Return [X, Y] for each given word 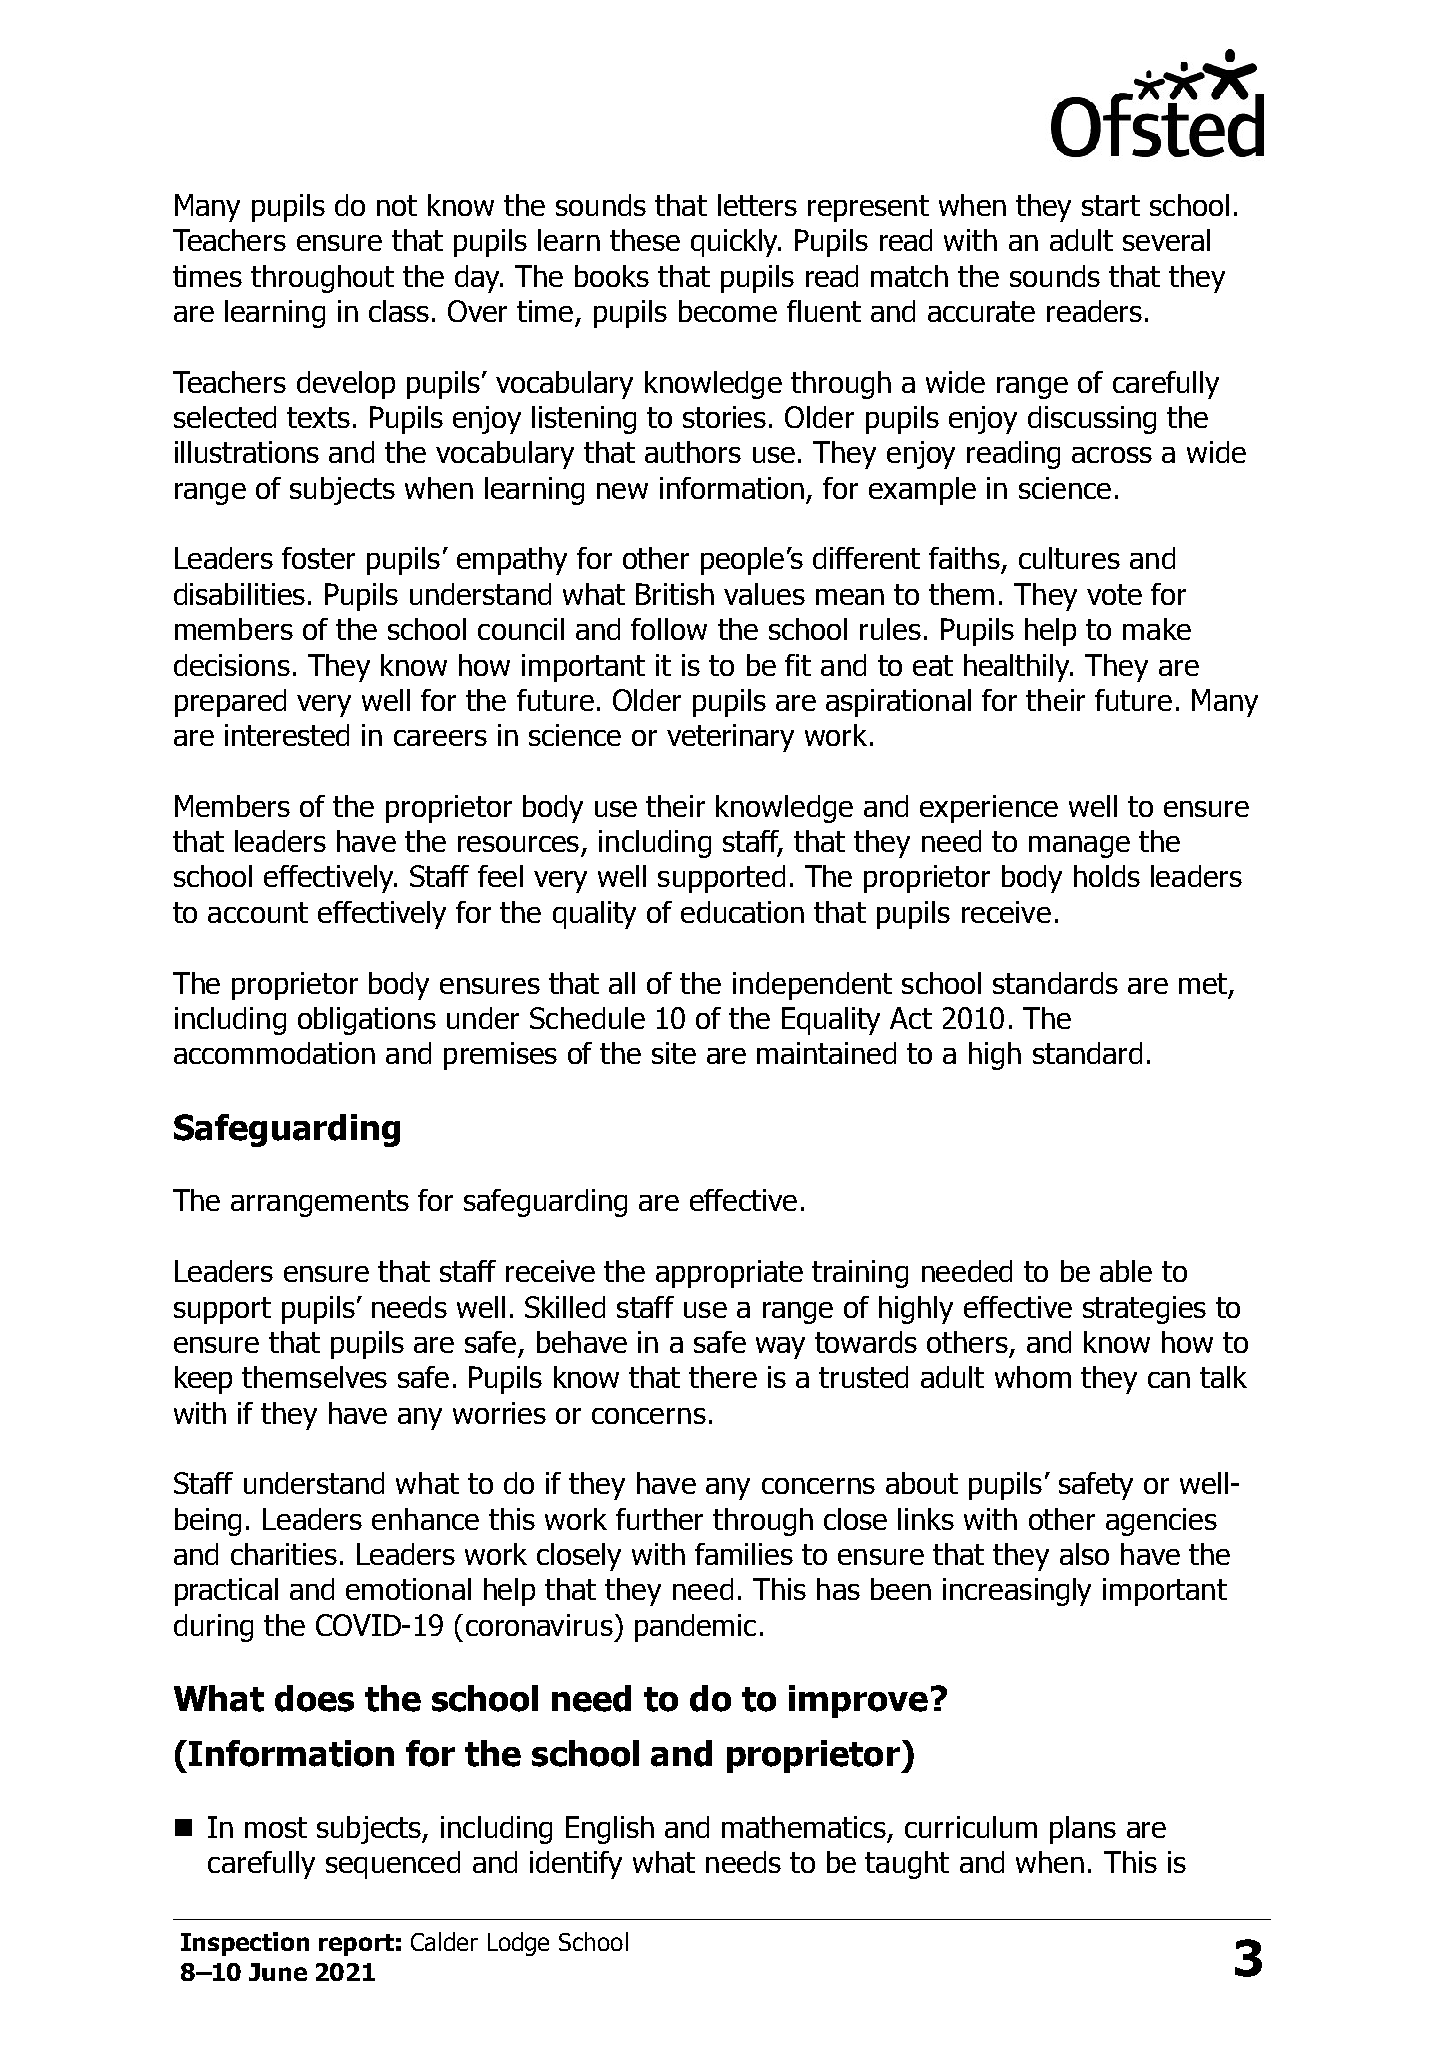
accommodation [274, 1053]
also [1084, 1554]
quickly [735, 243]
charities [284, 1554]
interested [287, 735]
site [674, 1053]
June [278, 1972]
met [1203, 983]
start [1111, 205]
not [397, 205]
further [659, 1519]
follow [669, 629]
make [1157, 629]
